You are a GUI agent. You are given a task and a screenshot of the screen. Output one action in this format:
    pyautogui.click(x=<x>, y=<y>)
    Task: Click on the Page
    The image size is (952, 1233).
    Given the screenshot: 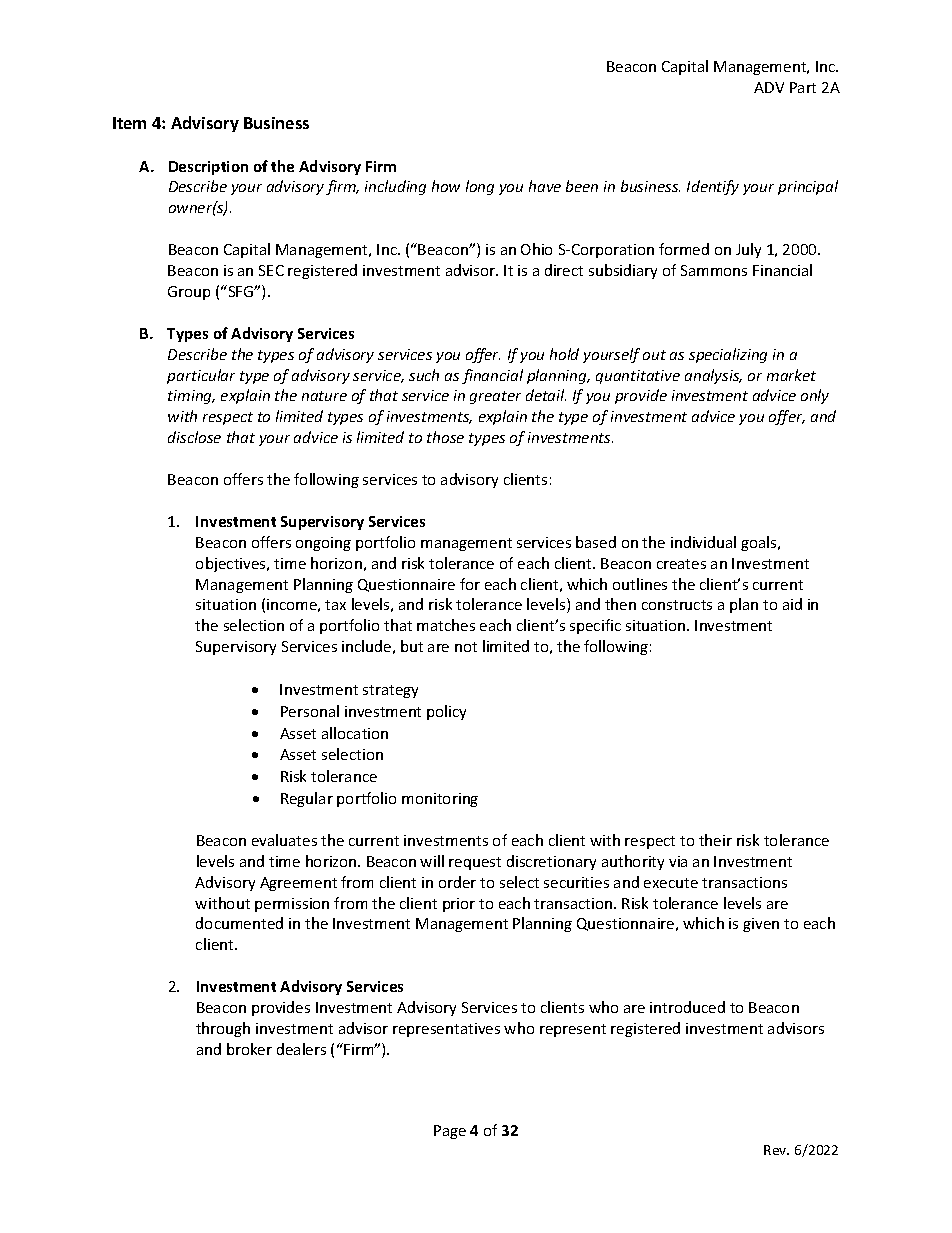 What is the action you would take?
    pyautogui.click(x=450, y=1132)
